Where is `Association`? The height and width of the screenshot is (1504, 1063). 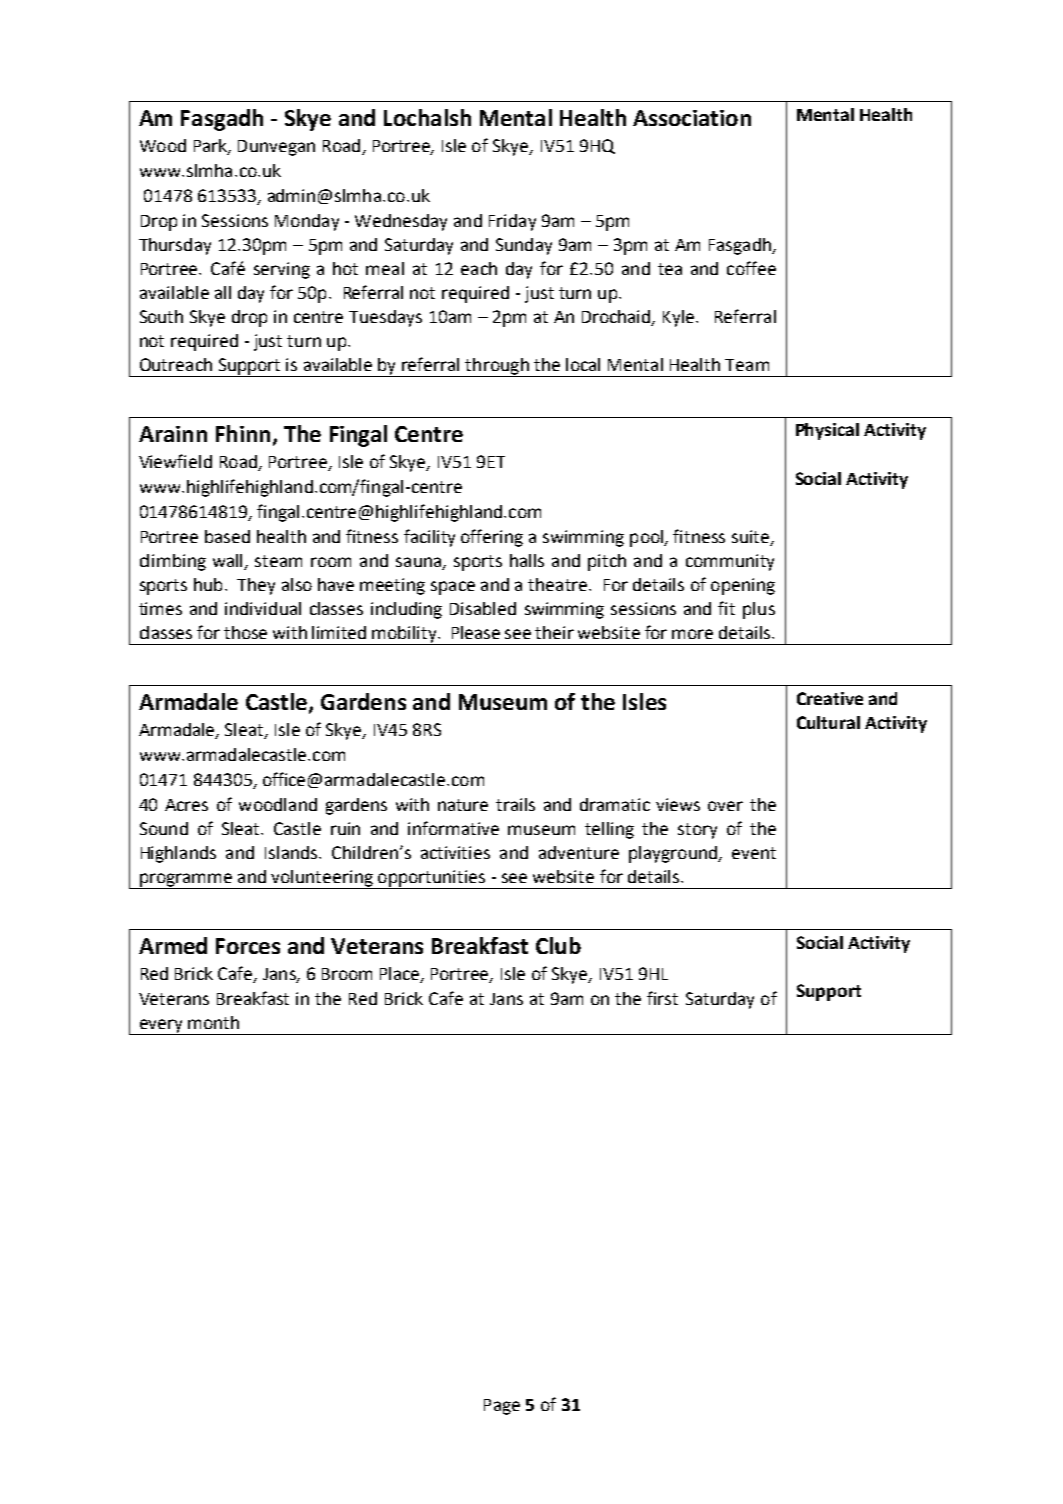 Association is located at coordinates (692, 118).
